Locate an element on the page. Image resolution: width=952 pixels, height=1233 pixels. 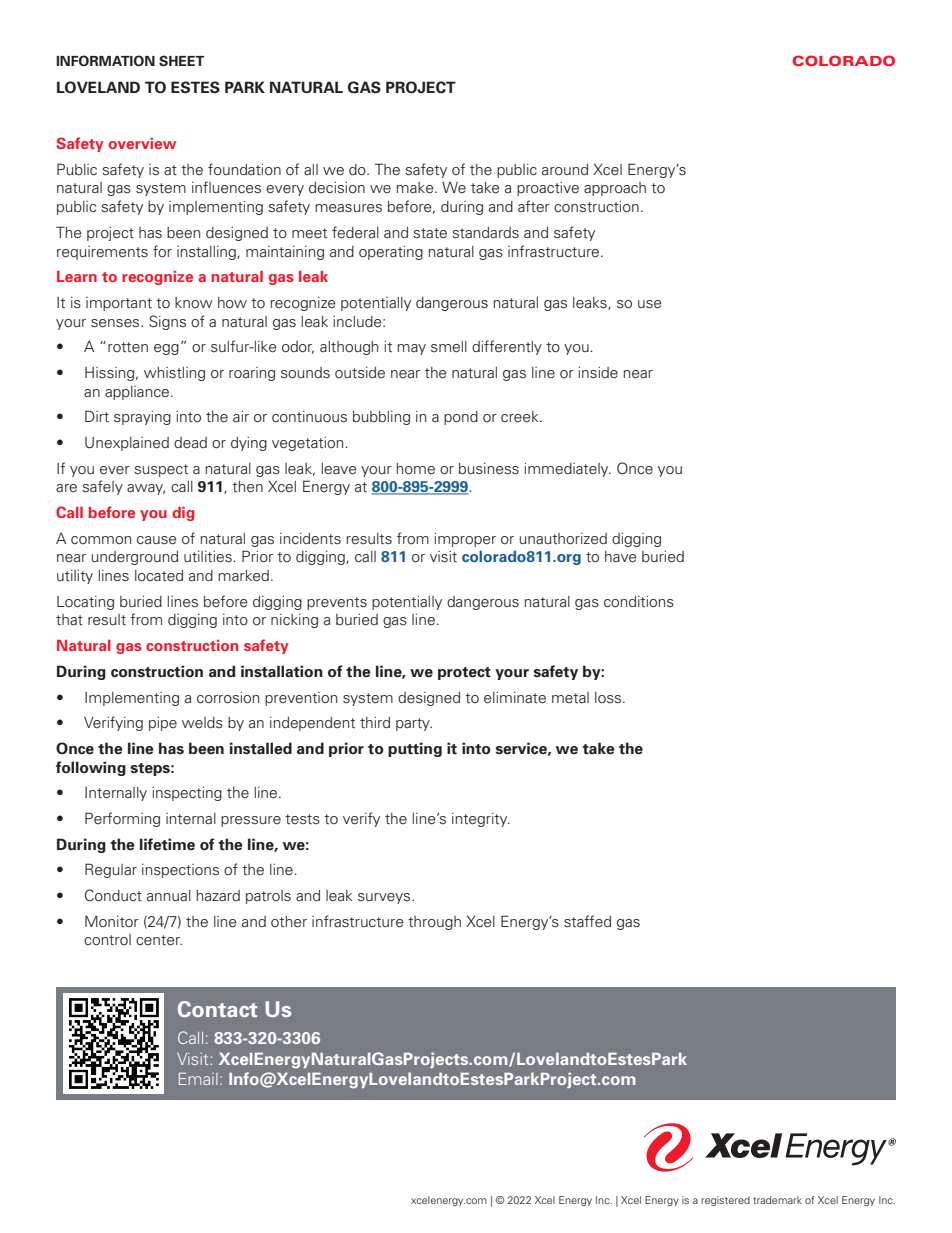
conditions is located at coordinates (639, 602).
